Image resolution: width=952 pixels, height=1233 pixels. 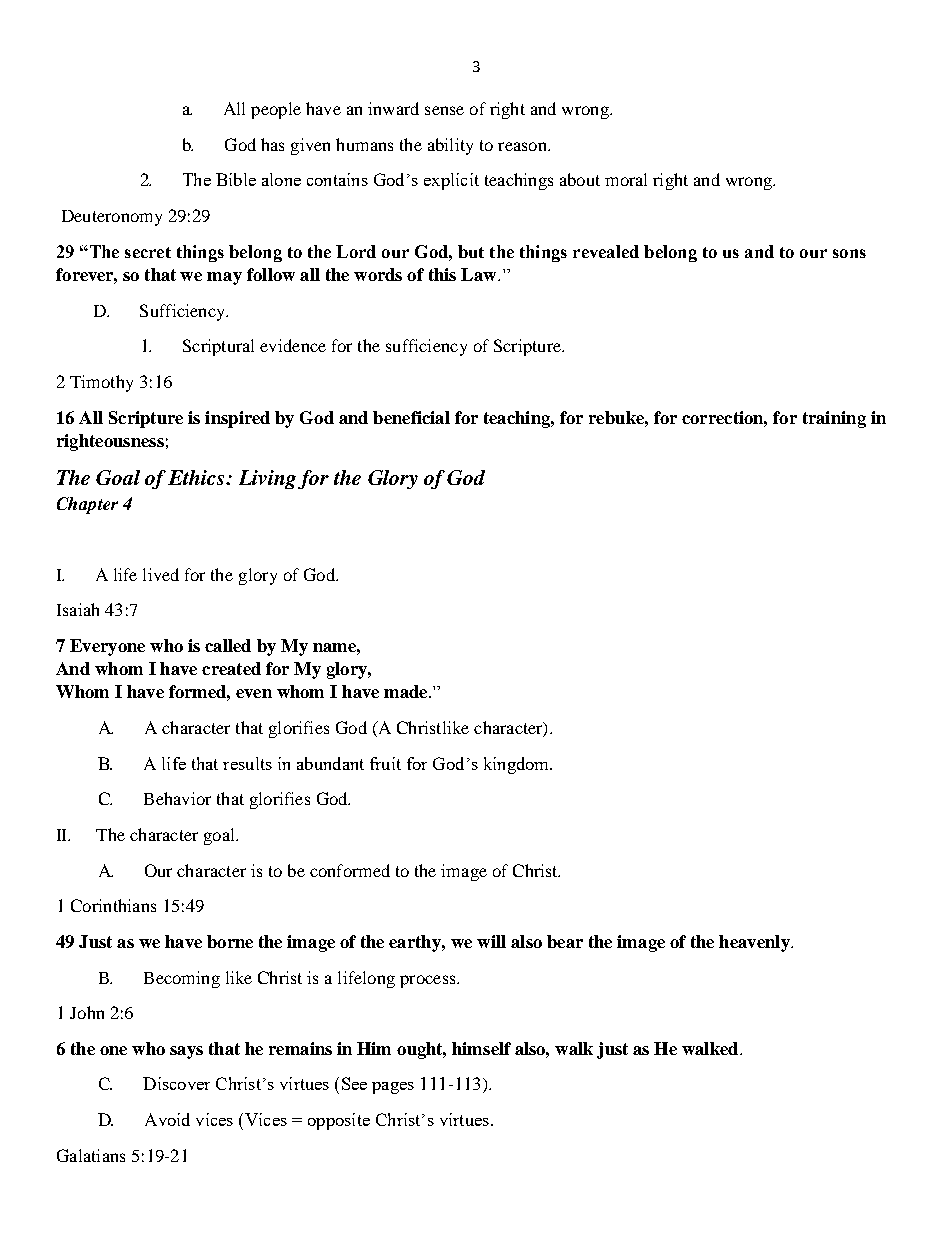 What do you see at coordinates (393, 1088) in the page?
I see `pages` at bounding box center [393, 1088].
